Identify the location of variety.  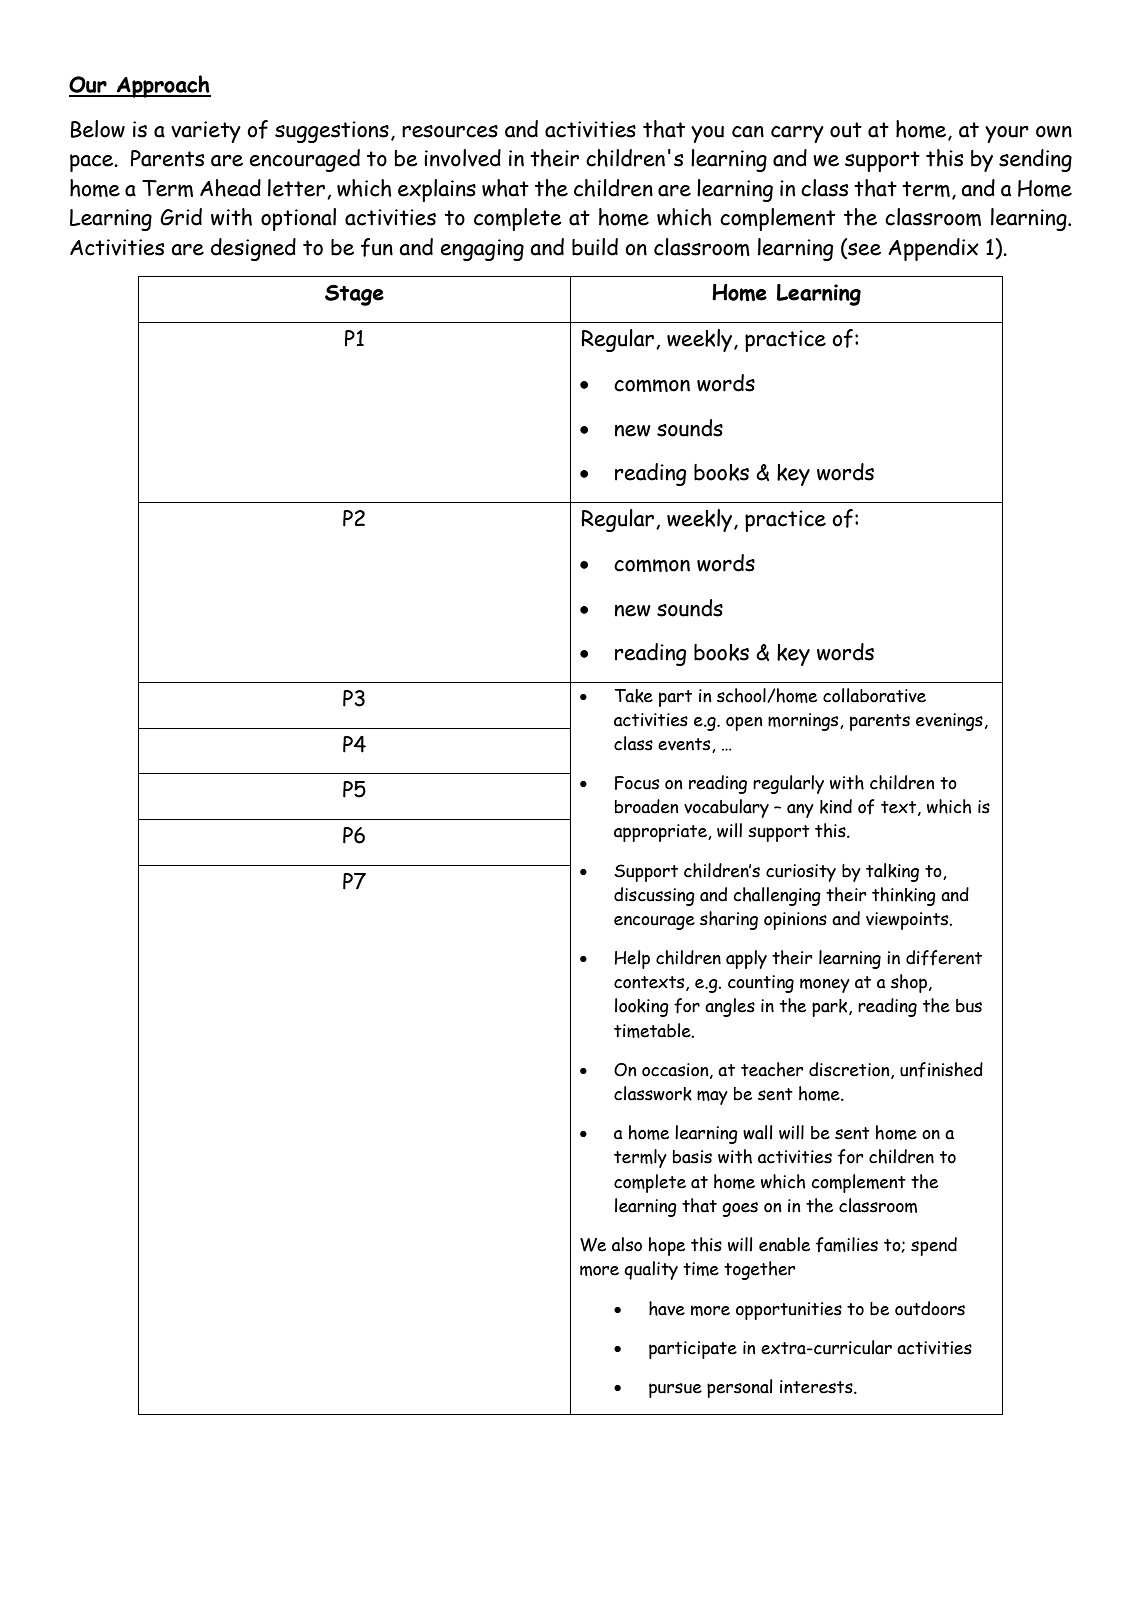
(206, 132).
